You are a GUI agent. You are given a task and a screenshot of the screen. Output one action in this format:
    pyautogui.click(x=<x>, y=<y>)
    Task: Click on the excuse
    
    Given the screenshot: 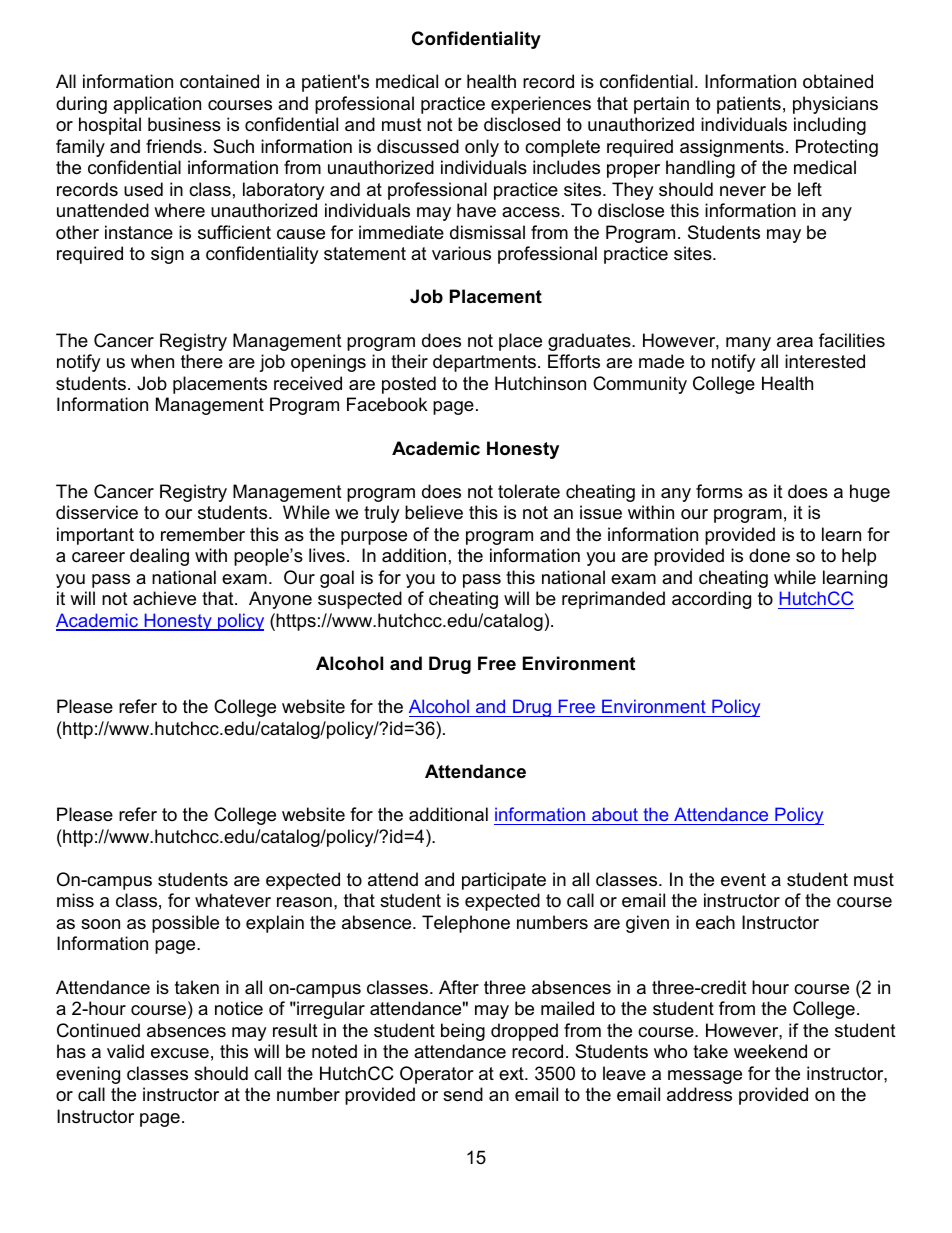 What is the action you would take?
    pyautogui.click(x=180, y=1053)
